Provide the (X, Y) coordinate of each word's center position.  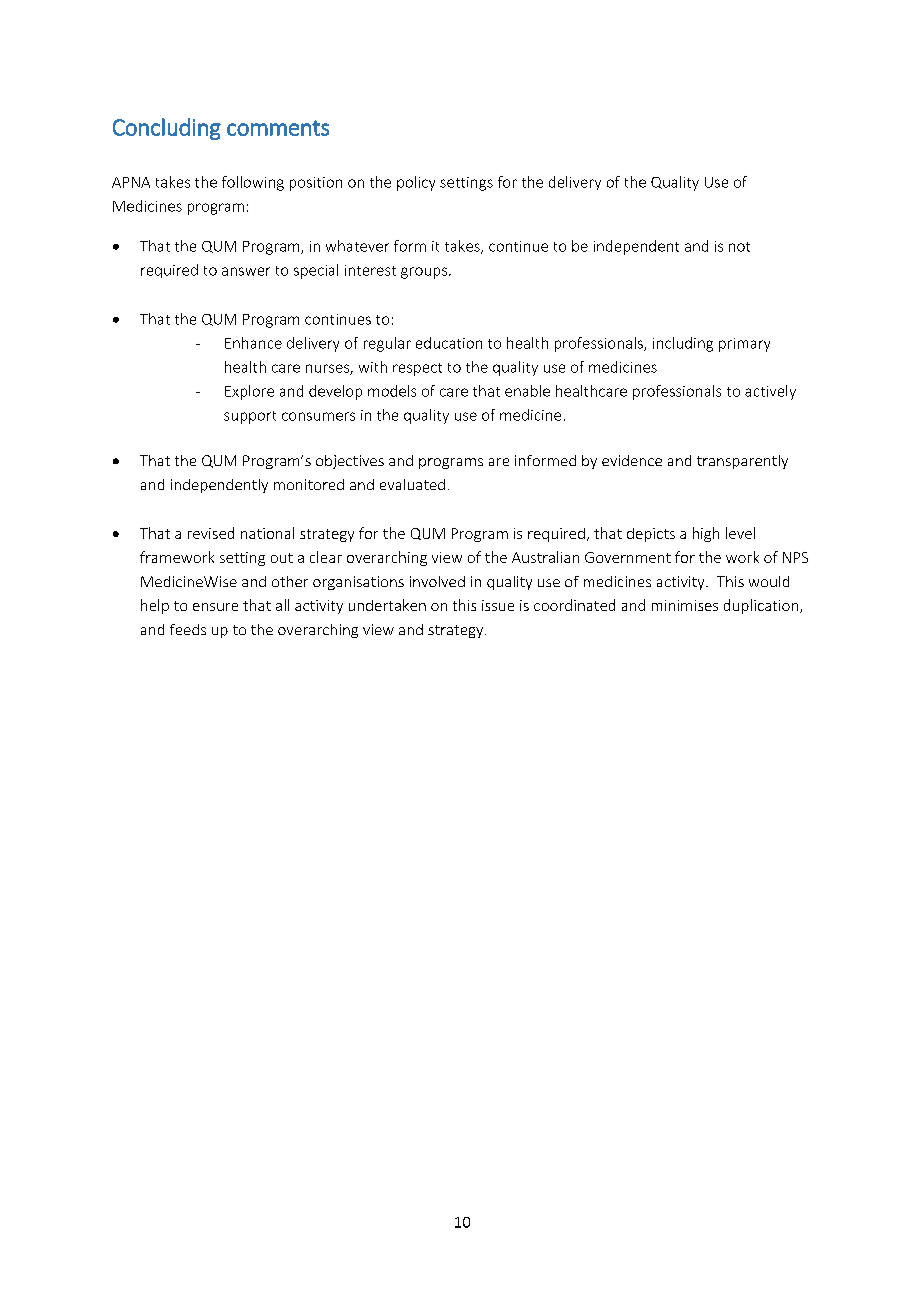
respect (417, 369)
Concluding (167, 129)
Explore (249, 392)
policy (416, 183)
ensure (215, 607)
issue (498, 605)
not (739, 247)
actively (770, 392)
